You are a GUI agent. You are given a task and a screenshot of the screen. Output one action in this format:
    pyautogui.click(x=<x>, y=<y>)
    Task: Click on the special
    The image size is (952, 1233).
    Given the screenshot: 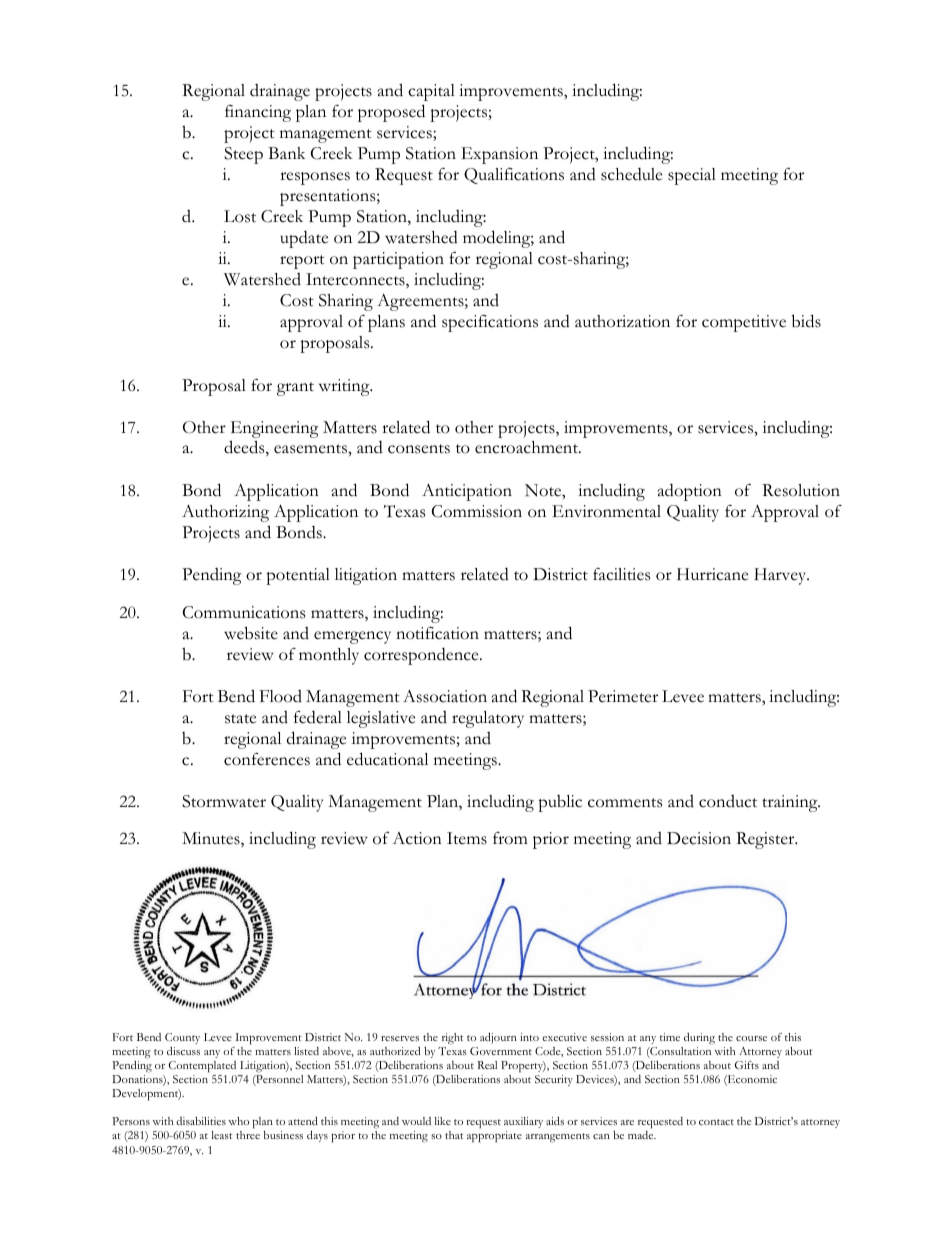 What is the action you would take?
    pyautogui.click(x=692, y=176)
